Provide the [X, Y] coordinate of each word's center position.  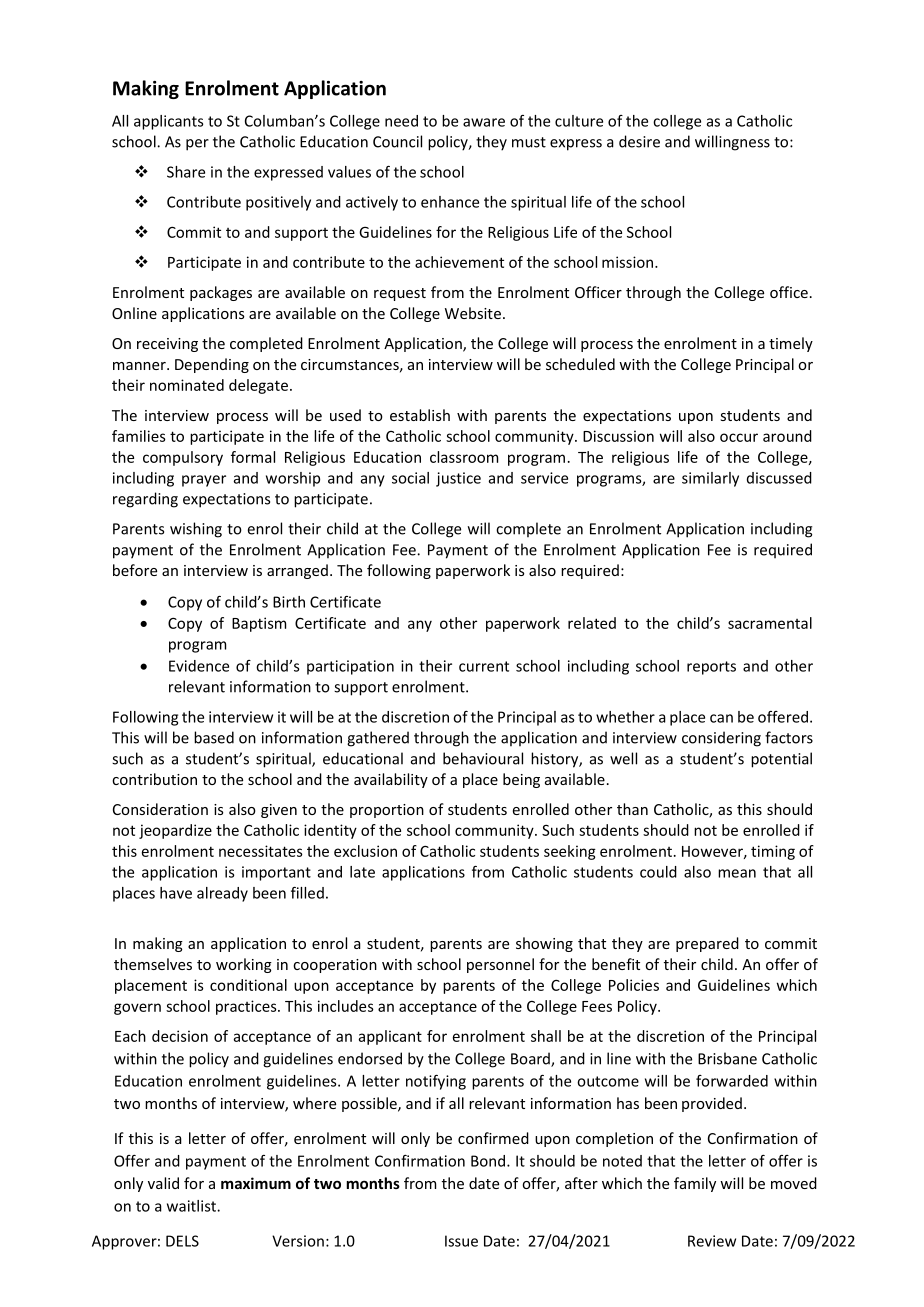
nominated [187, 385]
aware [484, 122]
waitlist [192, 1206]
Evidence [199, 666]
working [244, 965]
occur [739, 437]
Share [186, 172]
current [484, 666]
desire [639, 141]
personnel [500, 965]
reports [711, 668]
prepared [707, 944]
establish [420, 415]
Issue [461, 1241]
